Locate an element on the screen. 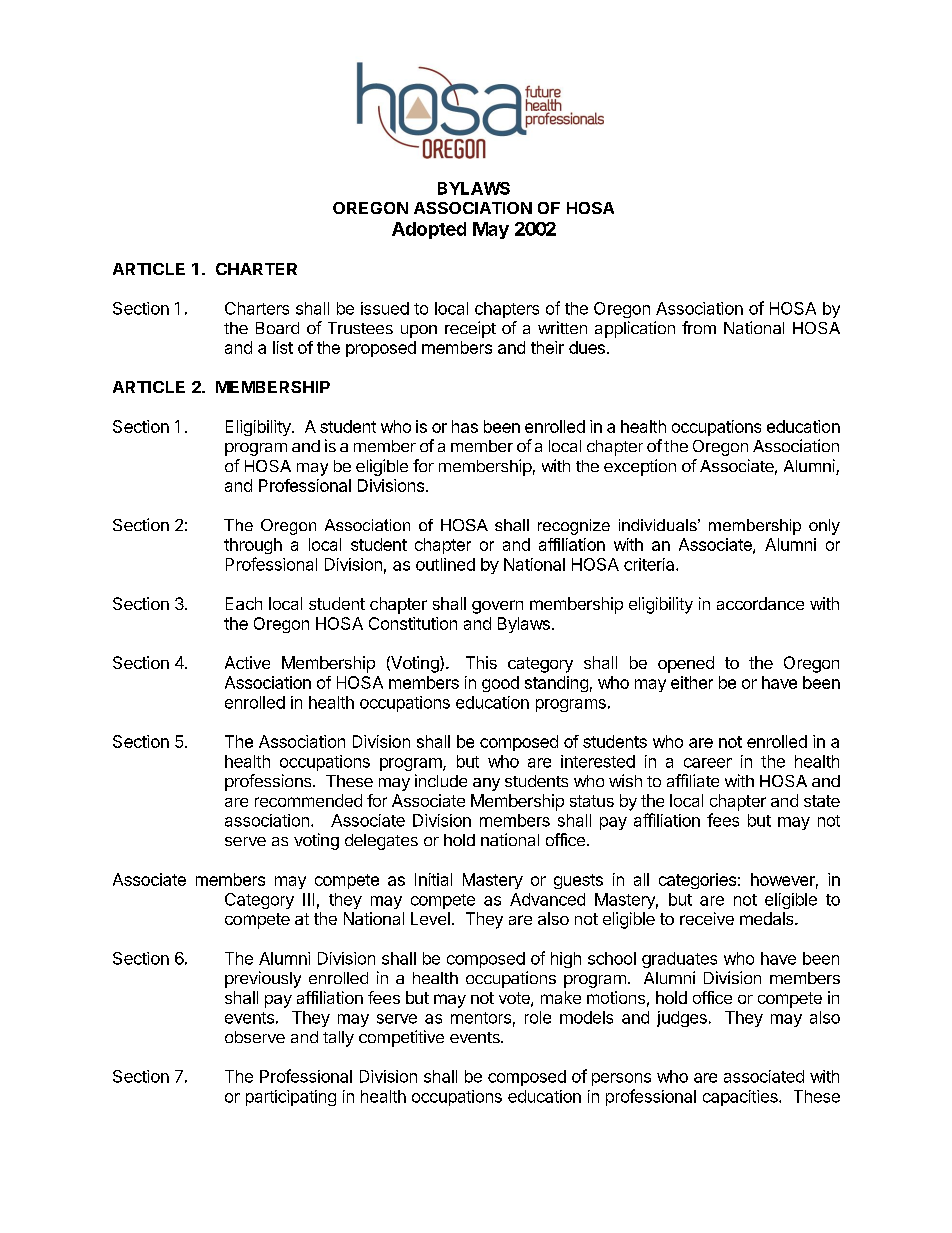 This screenshot has height=1233, width=952. medals is located at coordinates (768, 918).
